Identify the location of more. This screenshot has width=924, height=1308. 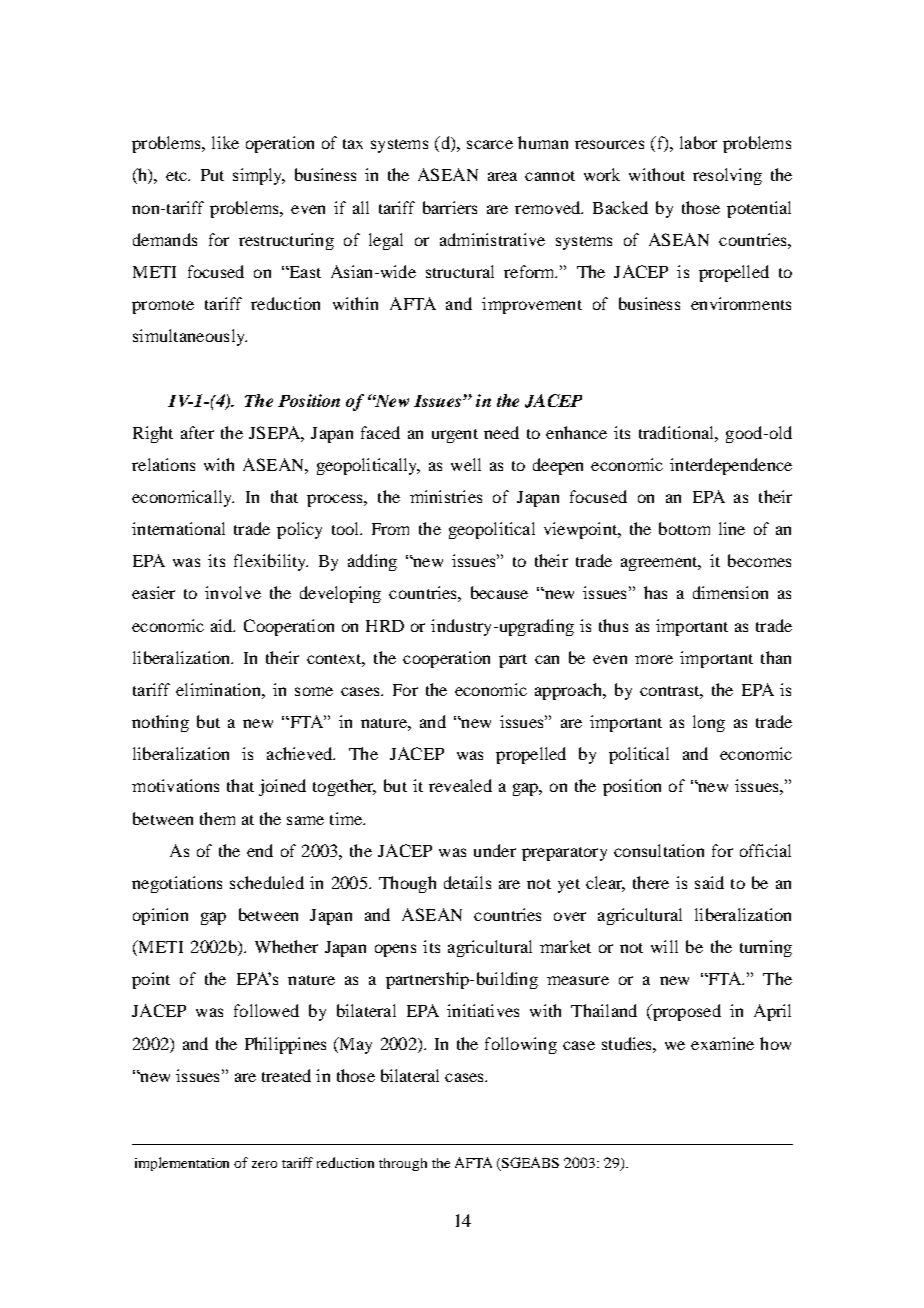
(654, 659).
